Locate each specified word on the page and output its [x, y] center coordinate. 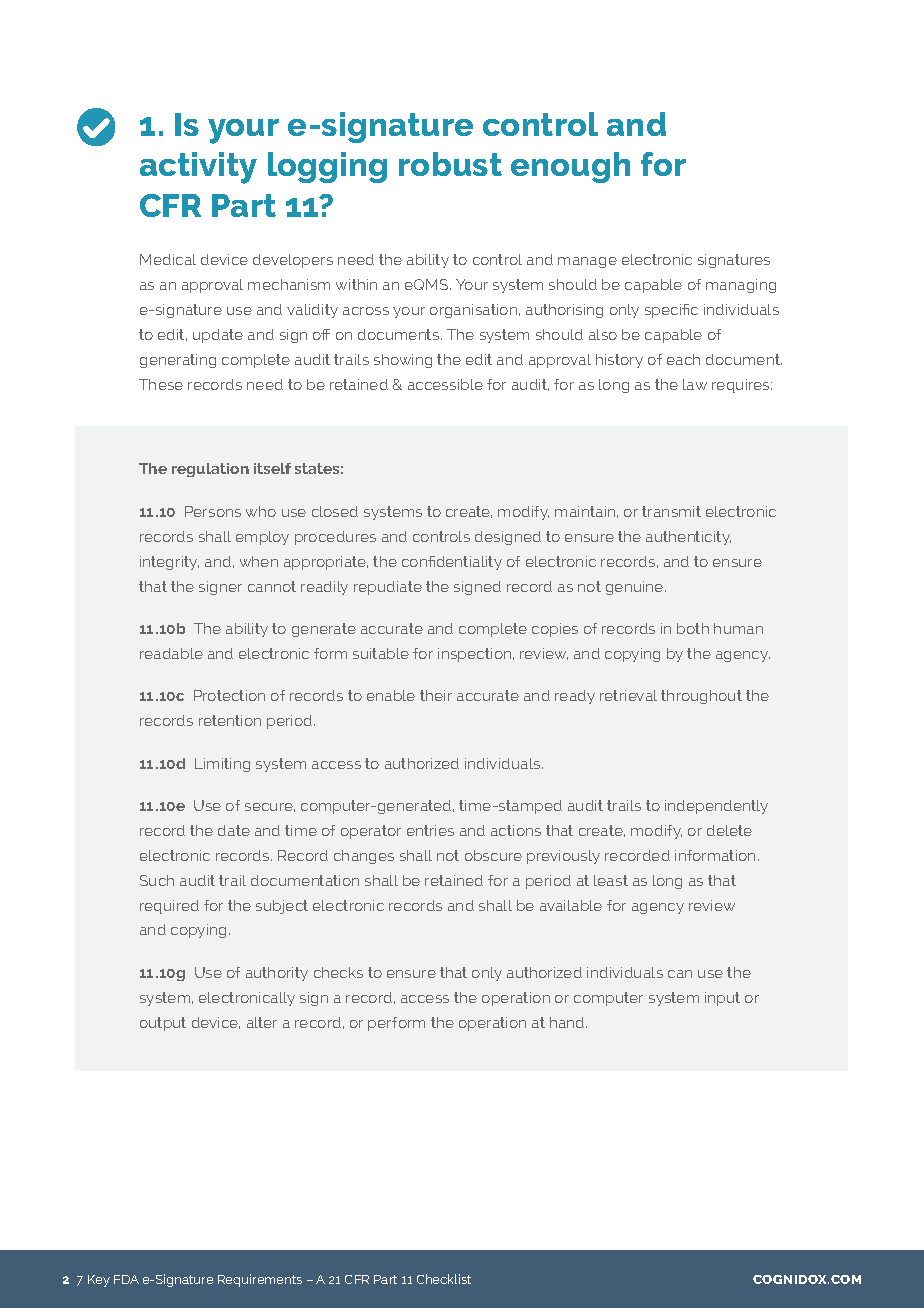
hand [568, 1022]
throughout [701, 697]
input [722, 999]
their [436, 695]
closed [335, 511]
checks [338, 972]
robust [450, 164]
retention [230, 720]
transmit [671, 511]
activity [198, 168]
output [163, 1024]
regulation [210, 470]
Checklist [444, 1279]
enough [570, 167]
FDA [126, 1279]
